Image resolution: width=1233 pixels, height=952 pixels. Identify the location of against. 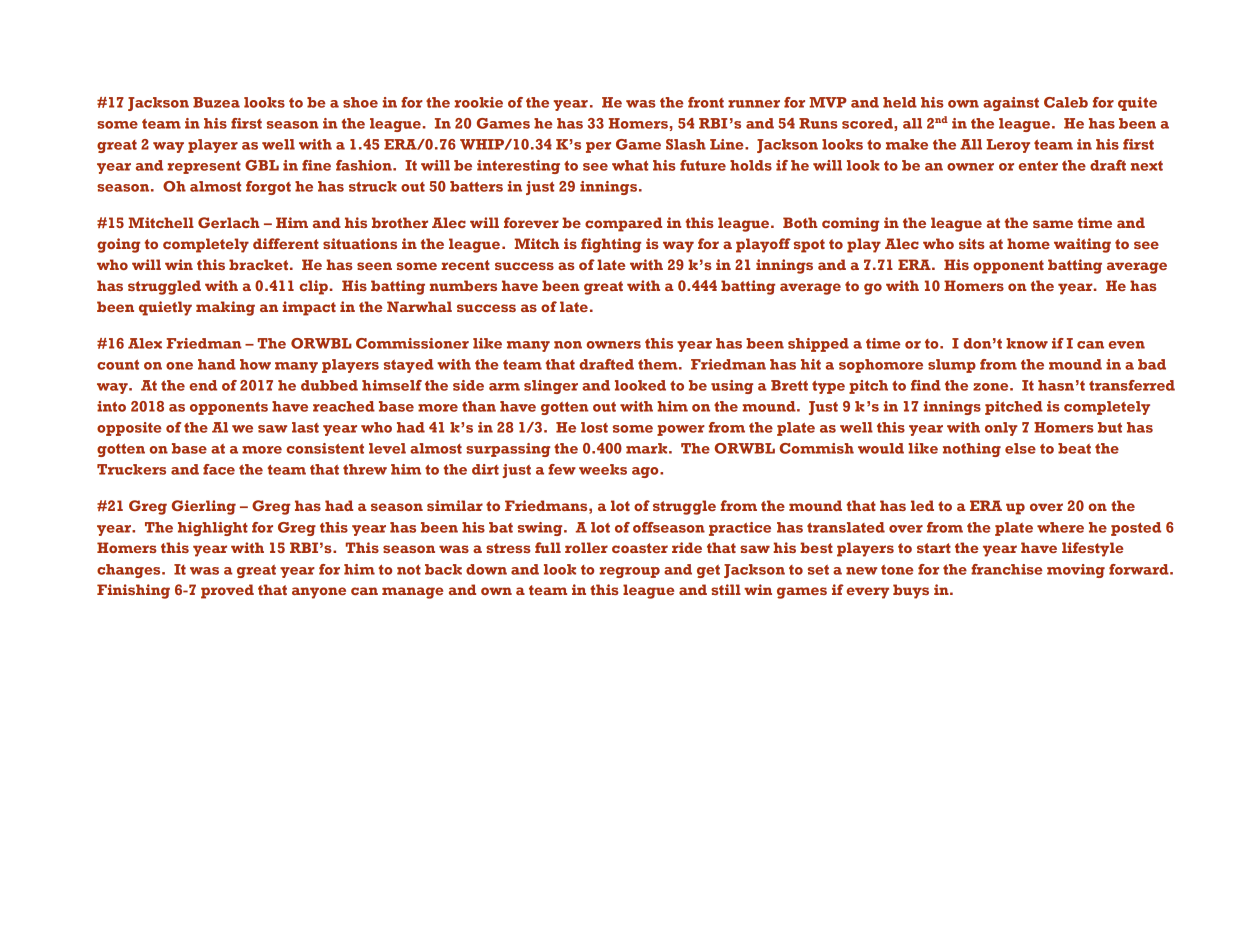
(1011, 104).
